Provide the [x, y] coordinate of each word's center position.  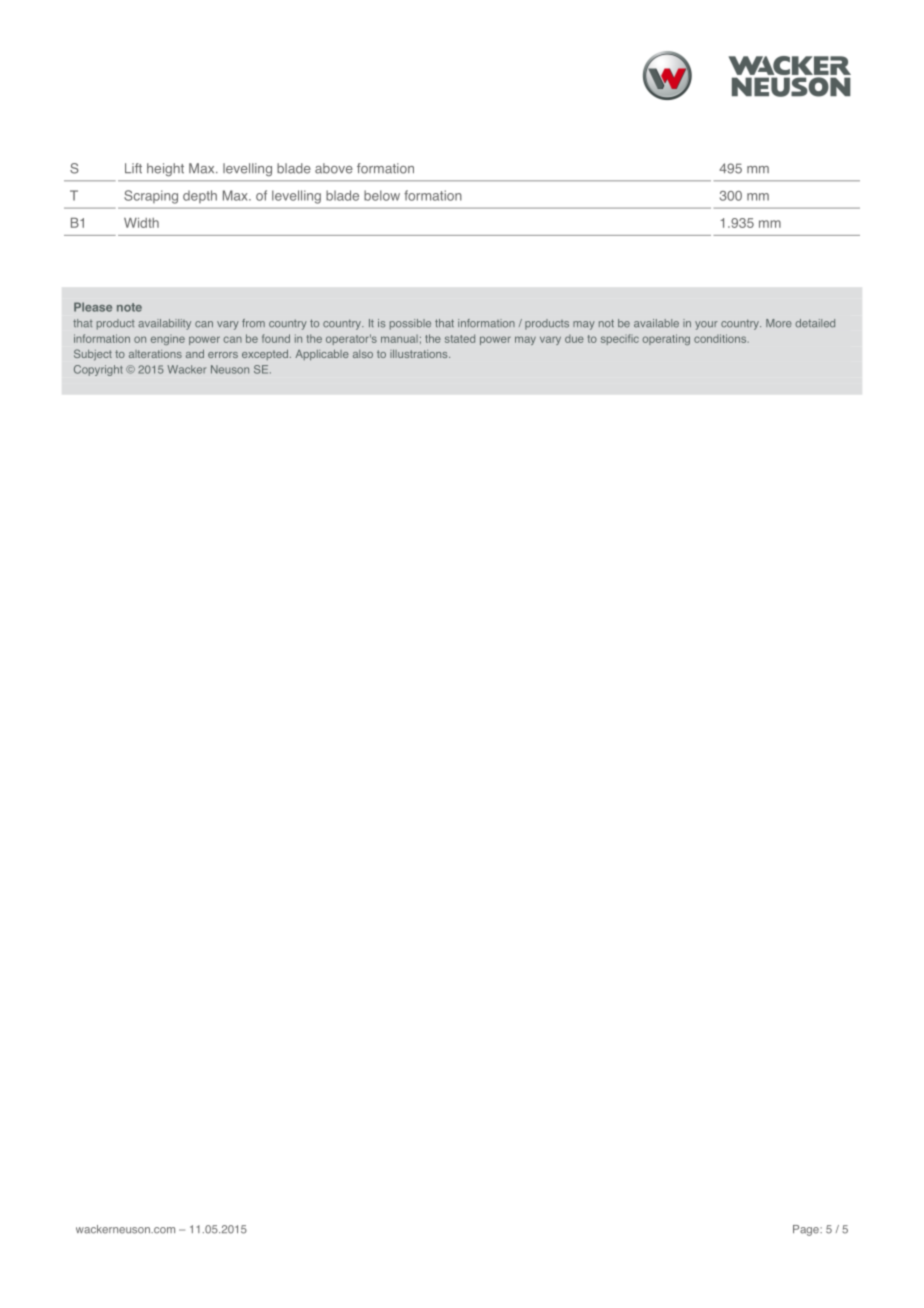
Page [807, 1230]
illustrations [420, 354]
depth [200, 196]
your [706, 325]
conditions [721, 338]
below [382, 195]
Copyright [98, 370]
